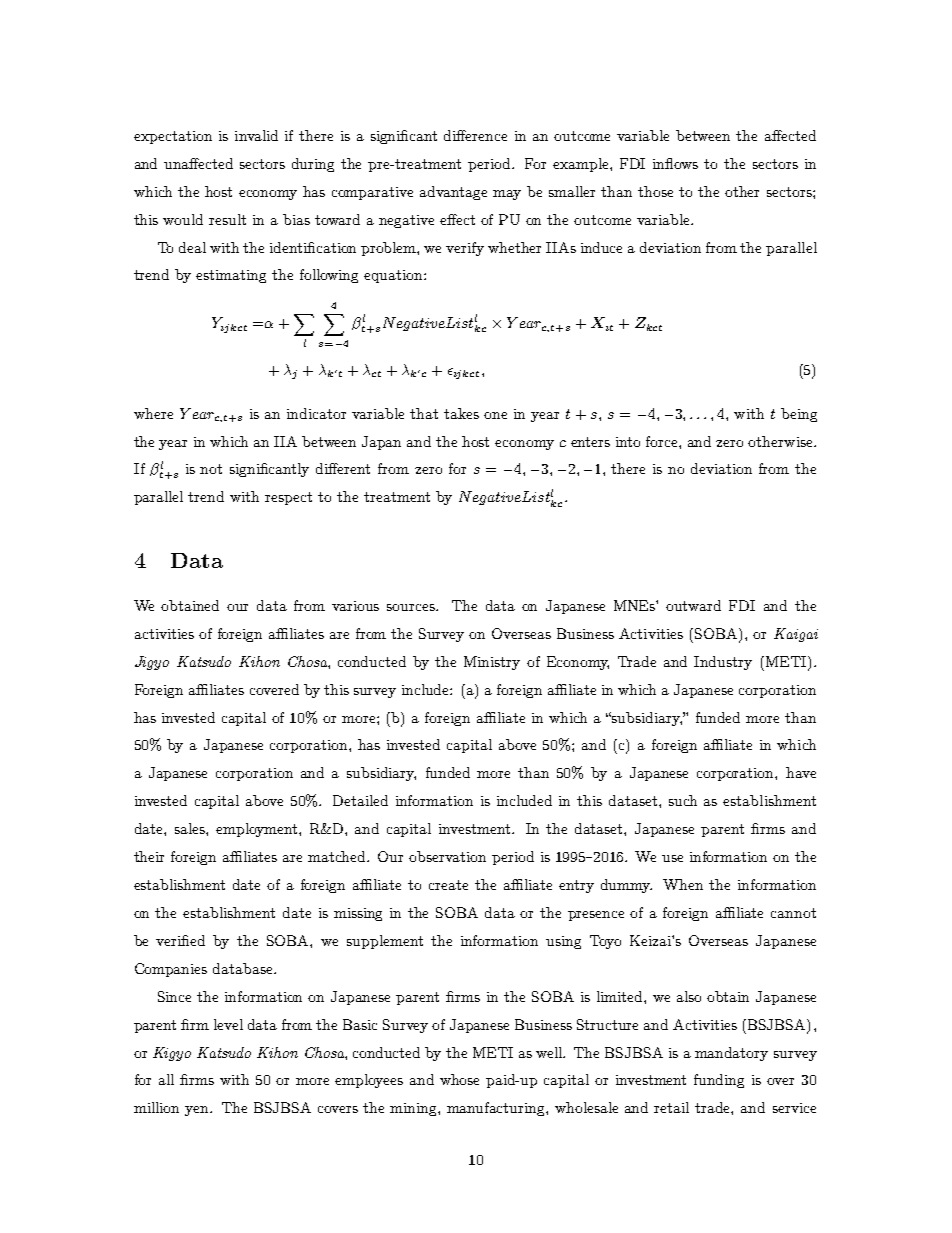 Image resolution: width=952 pixels, height=1233 pixels. Describe the element at coordinates (693, 605) in the screenshot. I see `outward` at that location.
